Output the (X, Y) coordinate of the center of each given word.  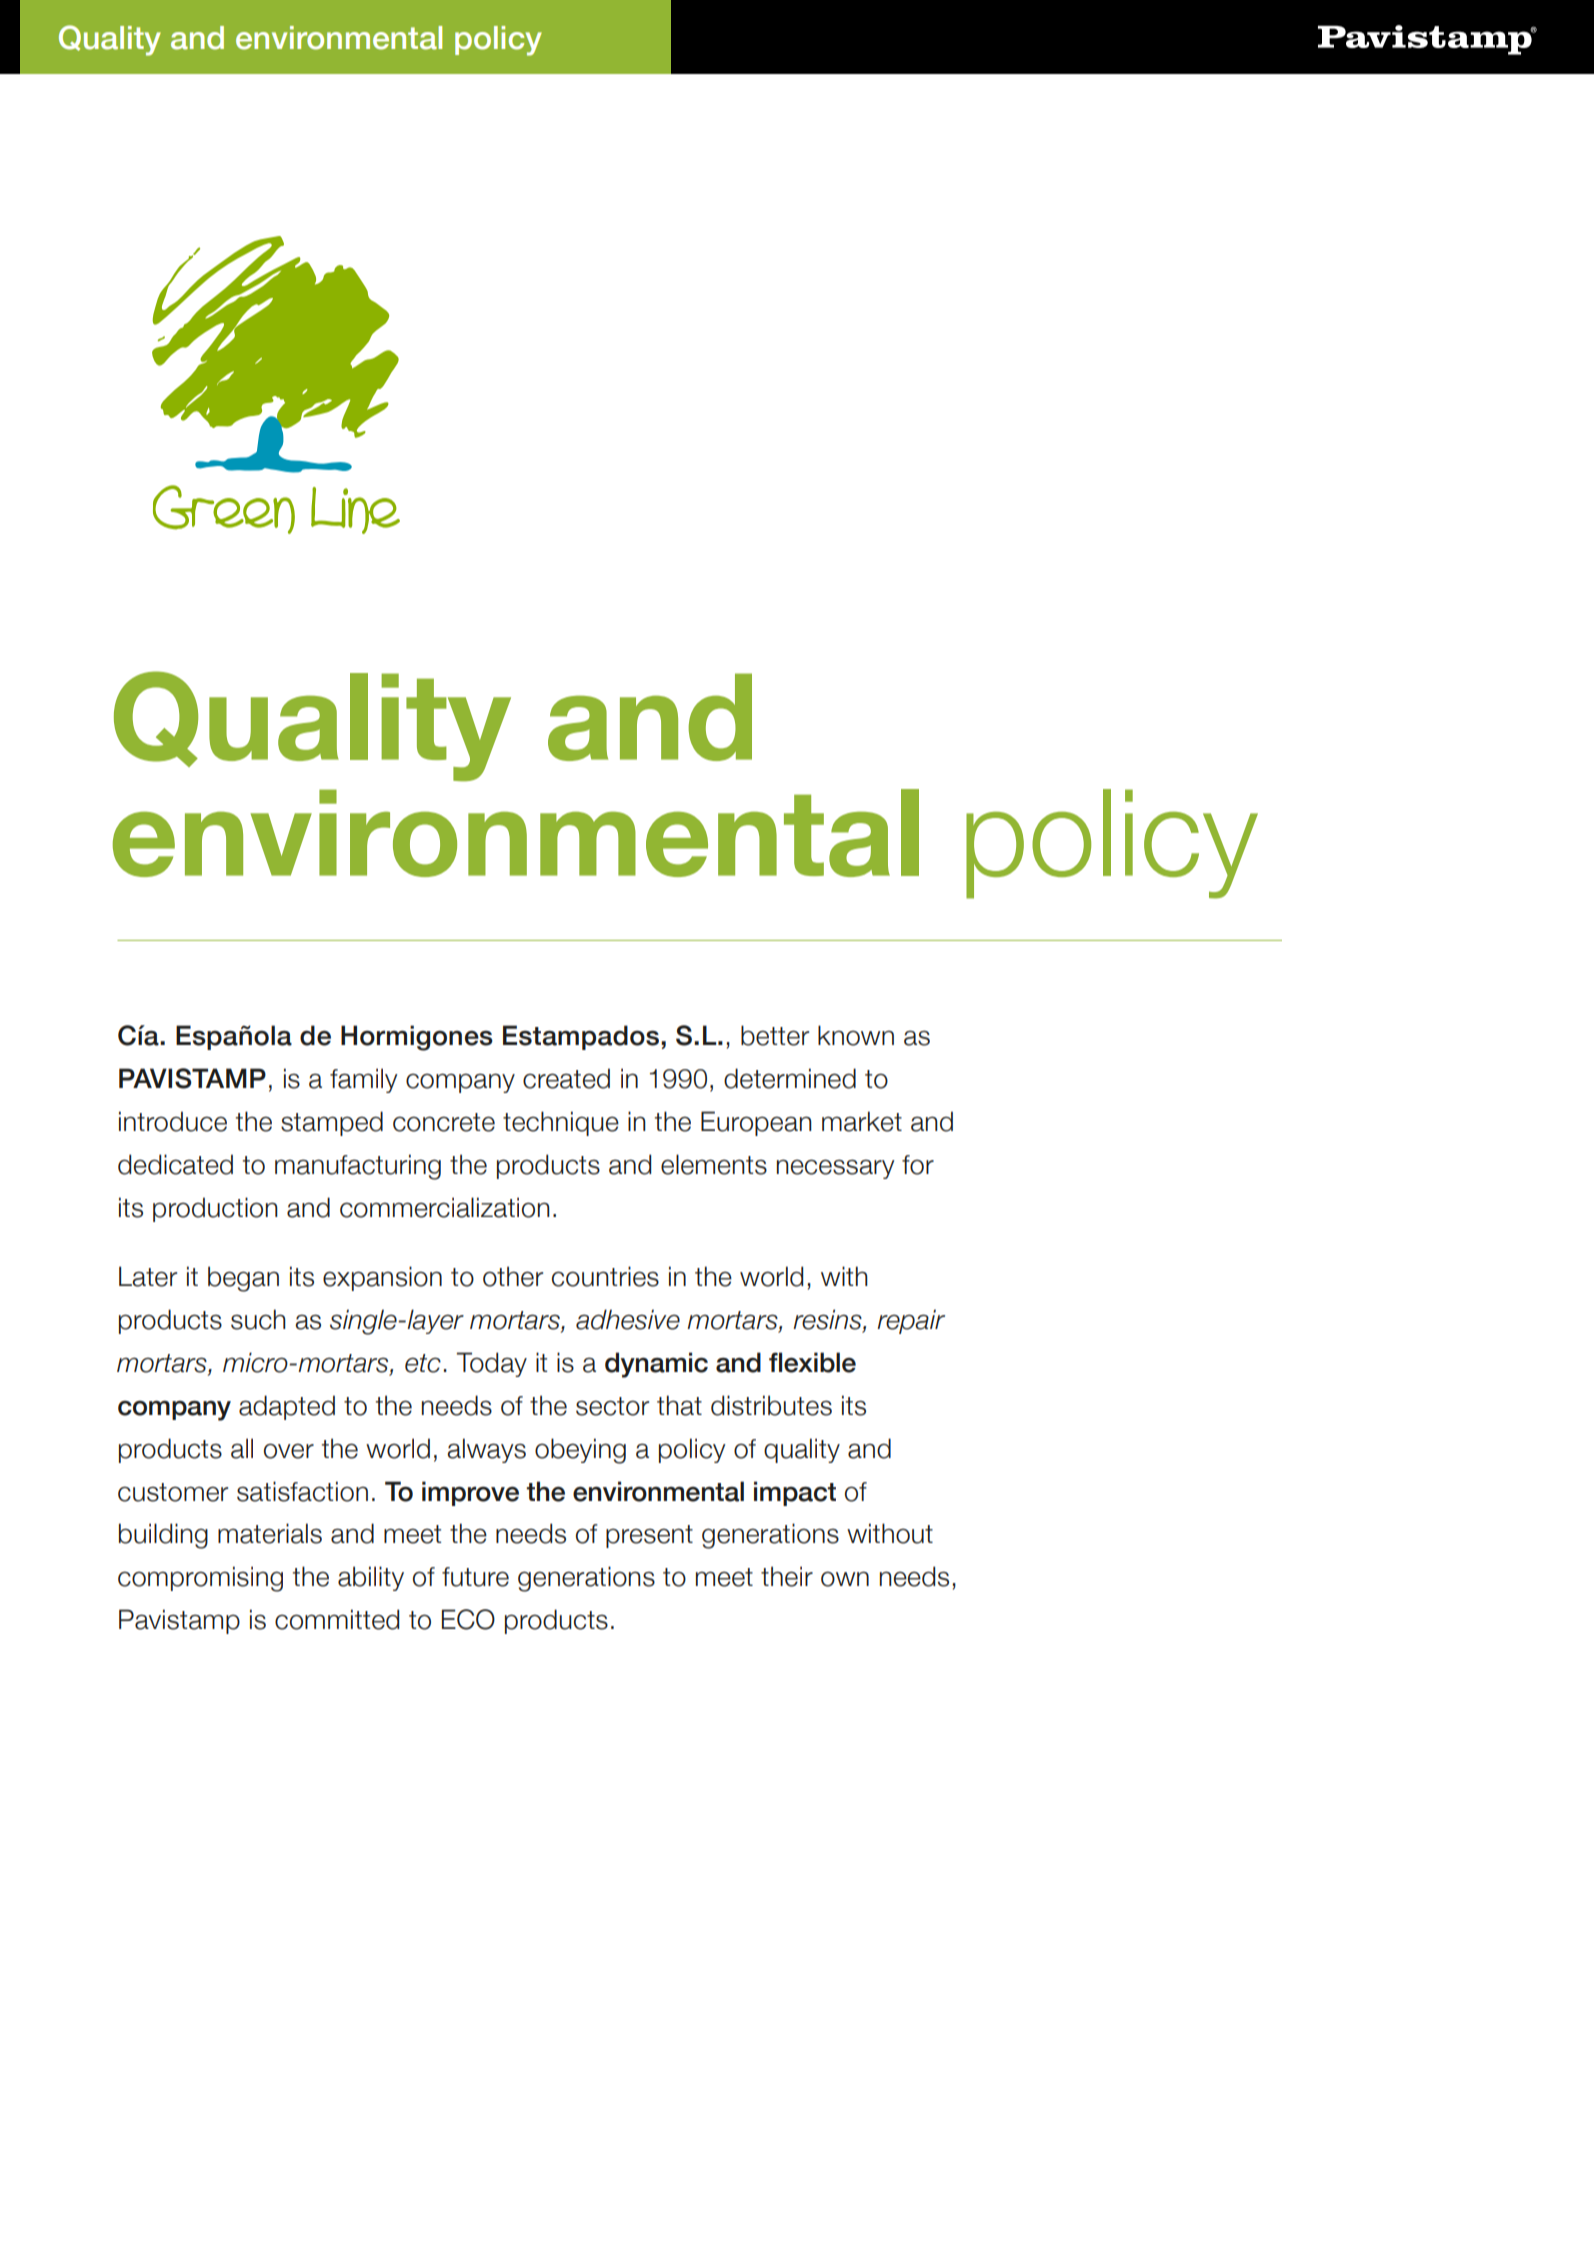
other (513, 1276)
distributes (771, 1405)
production (215, 1209)
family (364, 1080)
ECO (468, 1619)
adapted (287, 1407)
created (566, 1078)
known (856, 1035)
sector (612, 1406)
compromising (200, 1579)
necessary (836, 1169)
